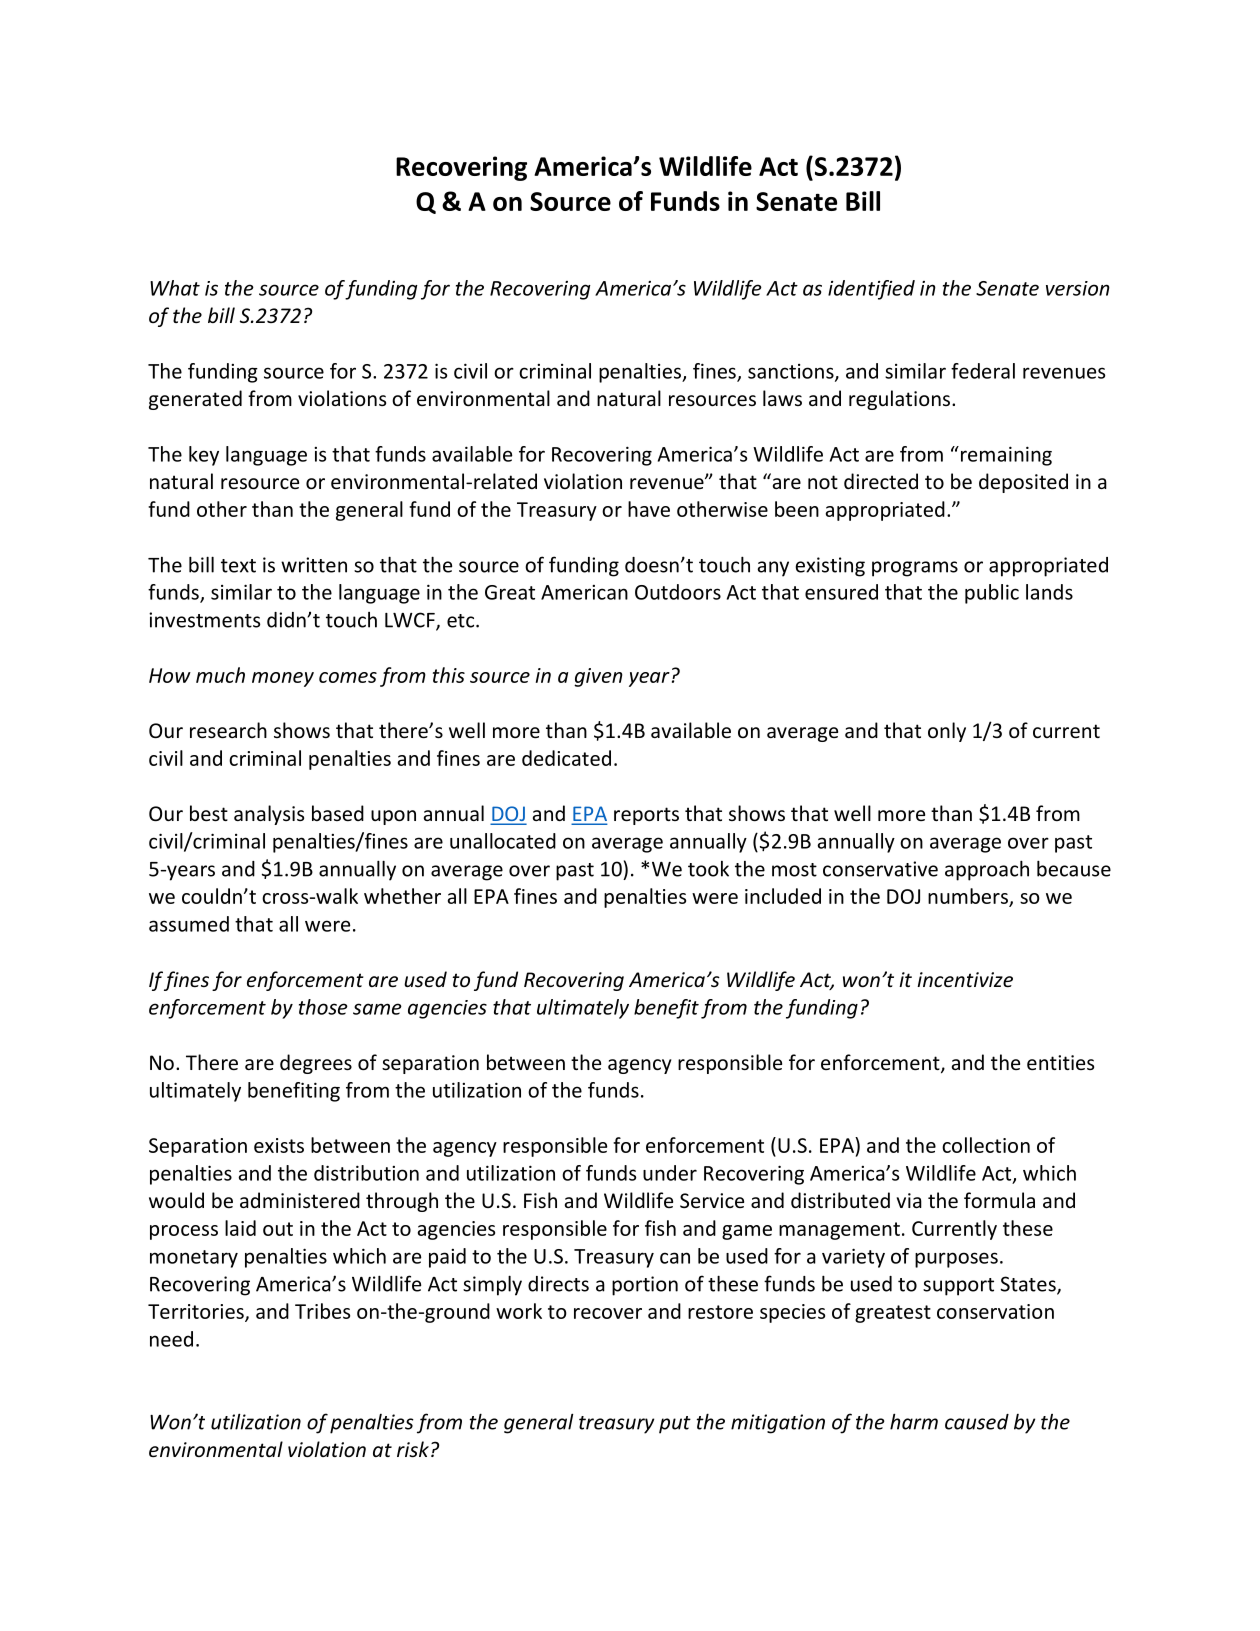  I want to click on put, so click(675, 1425).
